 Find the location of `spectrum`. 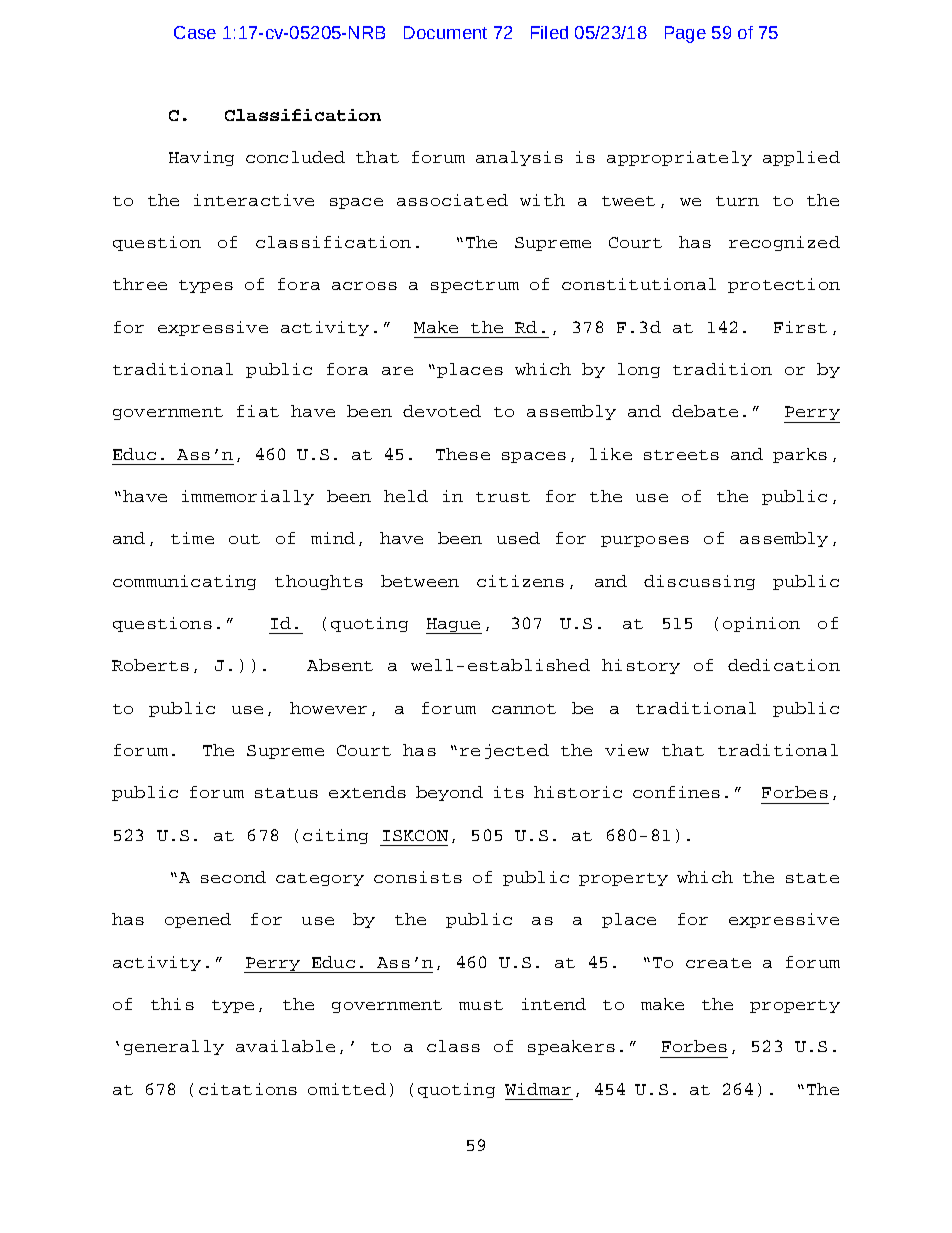

spectrum is located at coordinates (475, 286).
